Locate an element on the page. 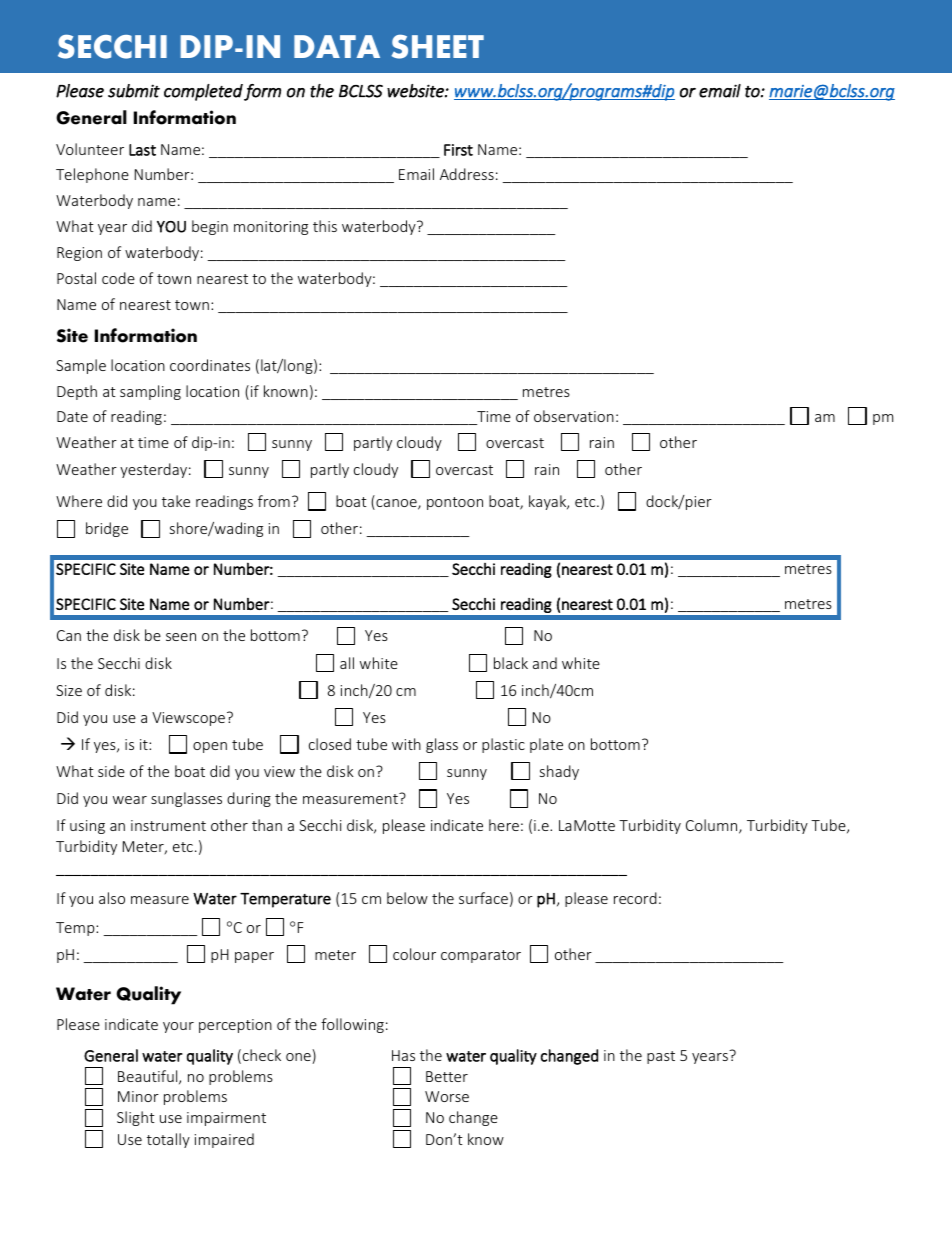 Image resolution: width=952 pixels, height=1233 pixels. submit is located at coordinates (134, 91).
